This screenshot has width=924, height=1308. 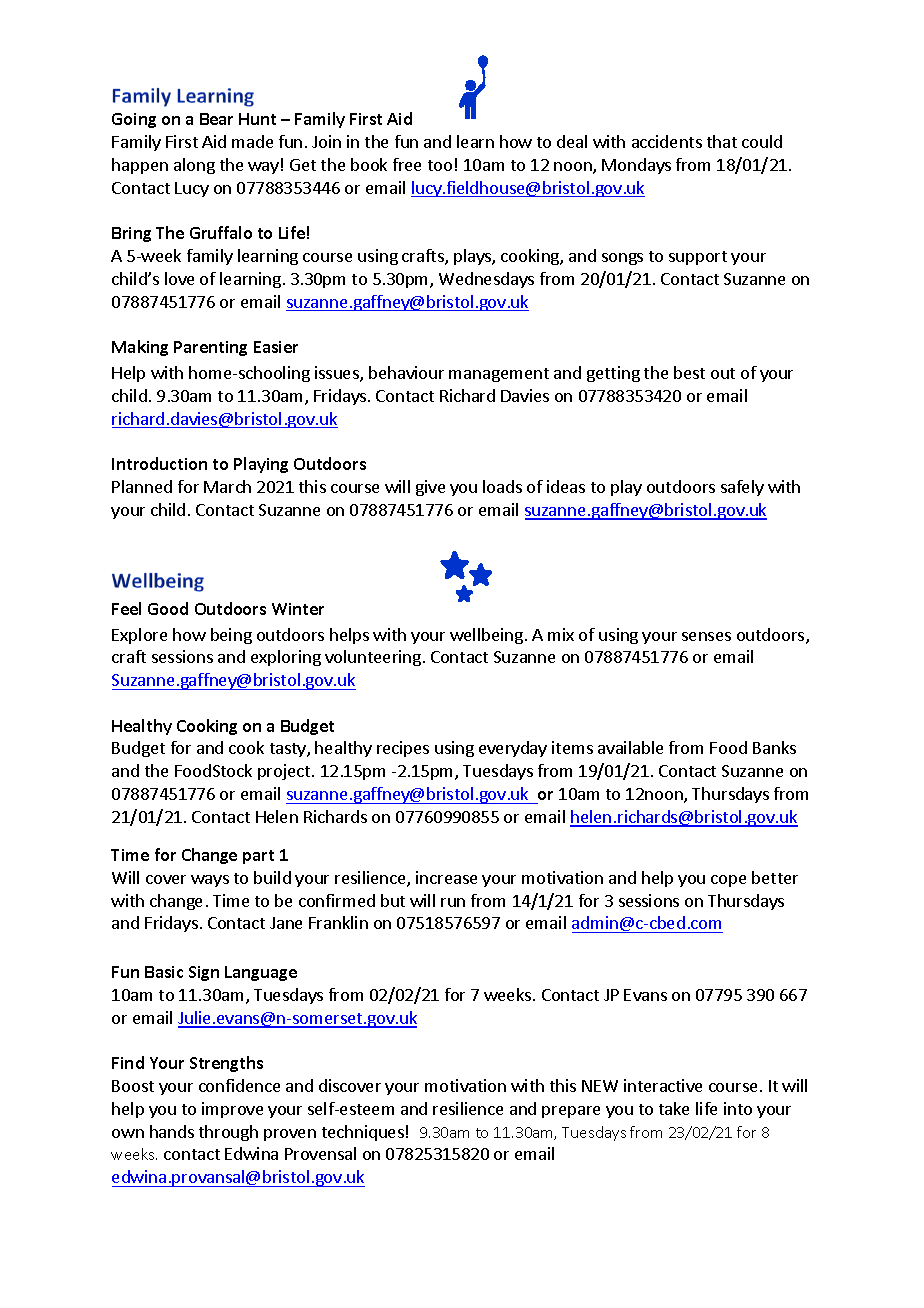 What do you see at coordinates (227, 486) in the screenshot?
I see `March` at bounding box center [227, 486].
